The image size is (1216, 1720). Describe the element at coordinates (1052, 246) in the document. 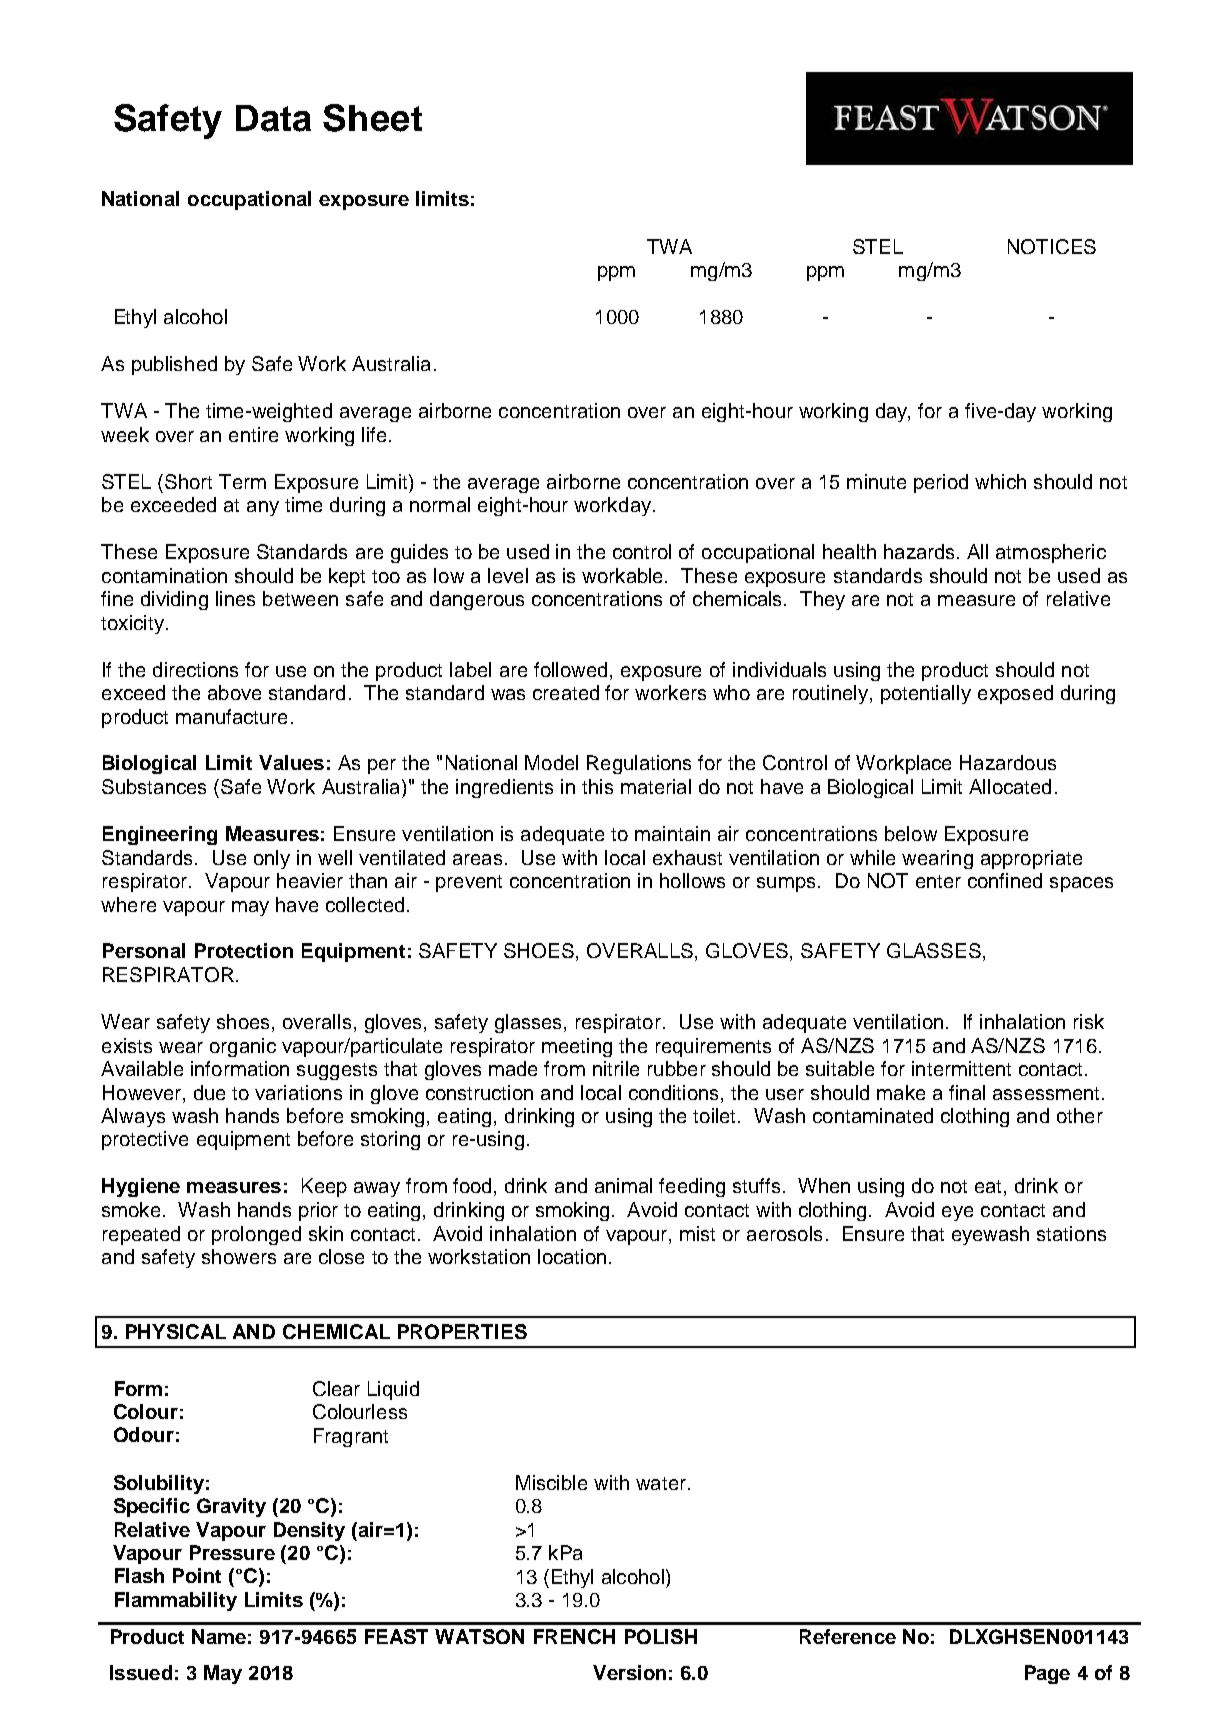

I see `NOTICES` at that location.
